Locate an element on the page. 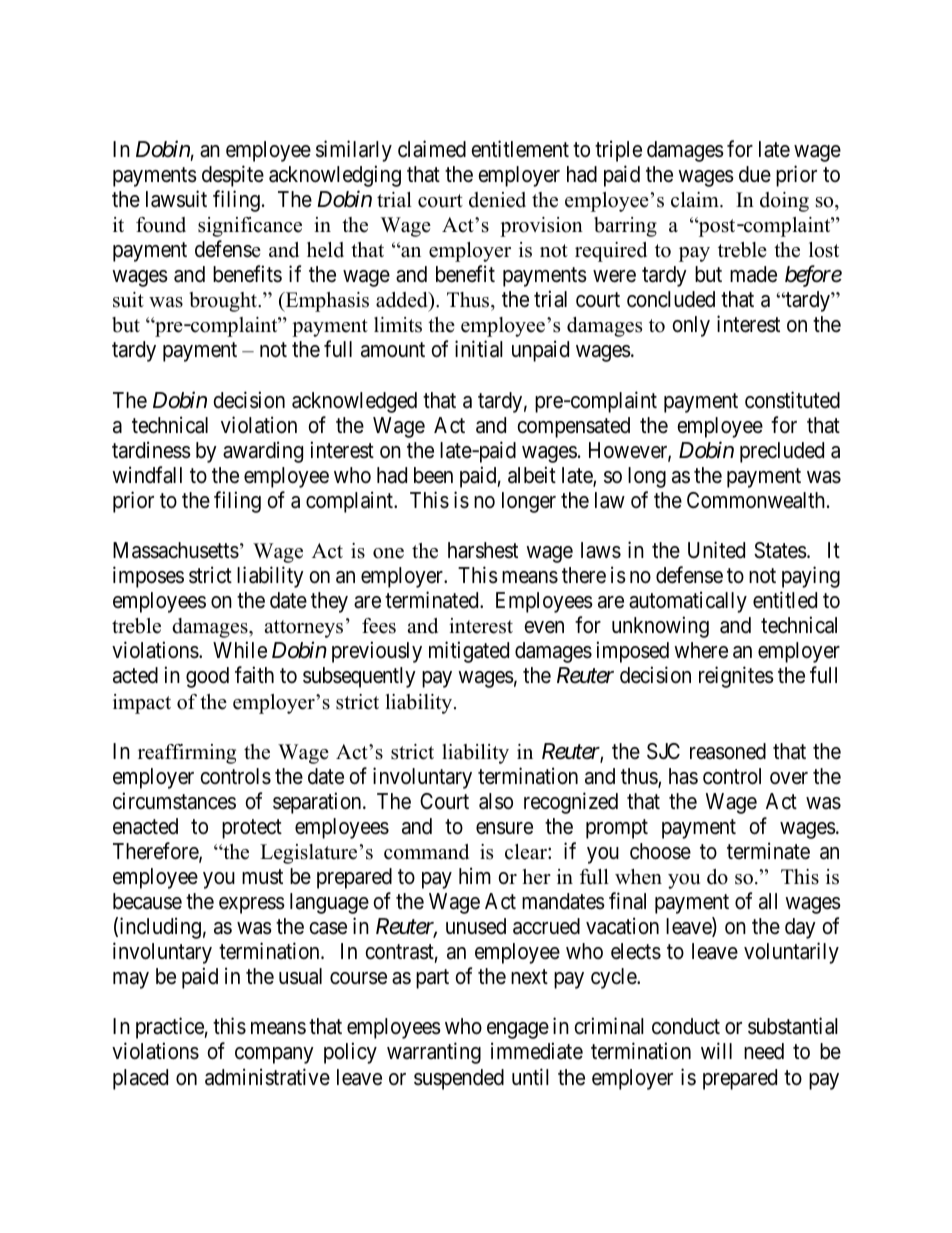 The width and height of the image is (952, 1233). due is located at coordinates (755, 174).
